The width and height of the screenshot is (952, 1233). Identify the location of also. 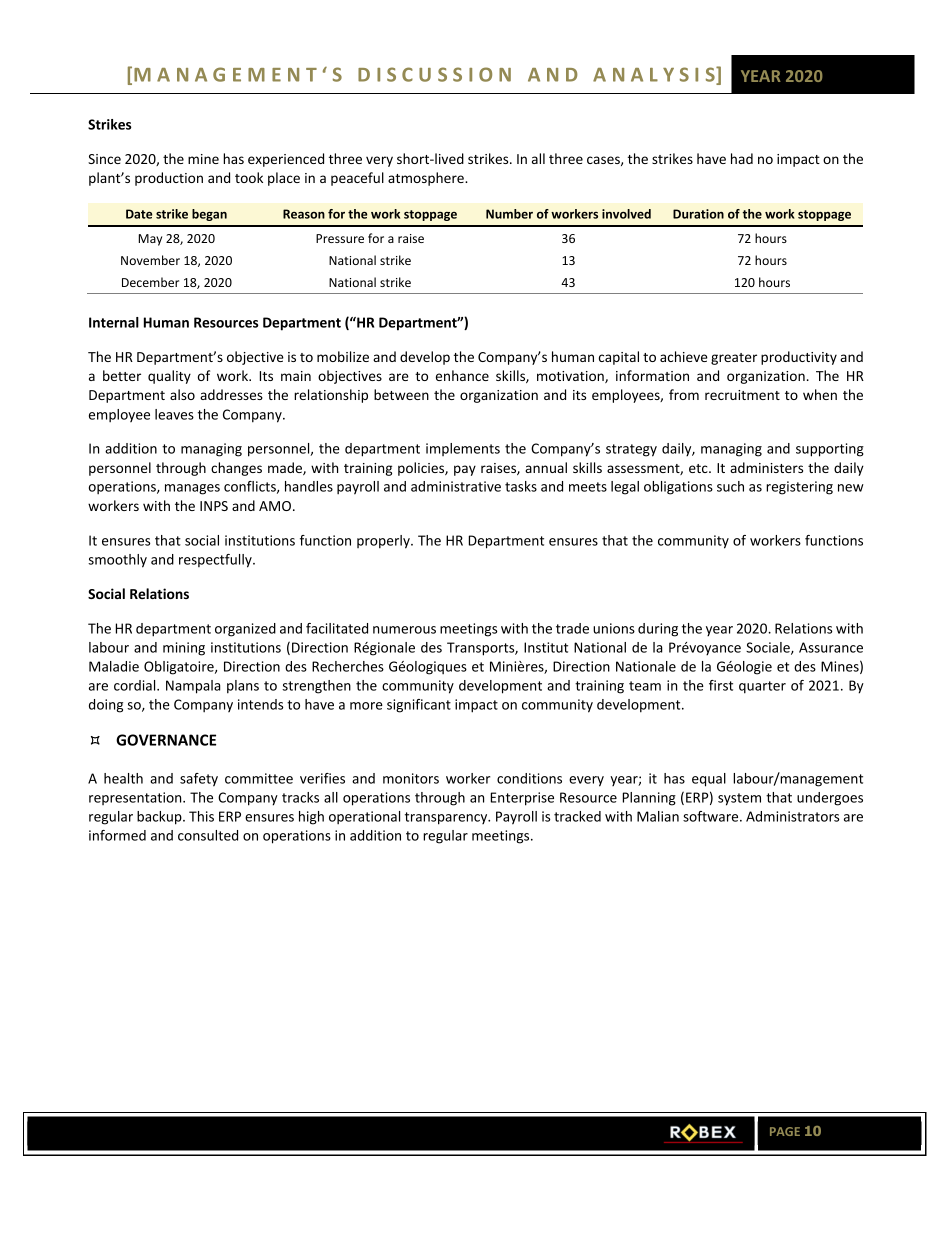
(182, 394).
